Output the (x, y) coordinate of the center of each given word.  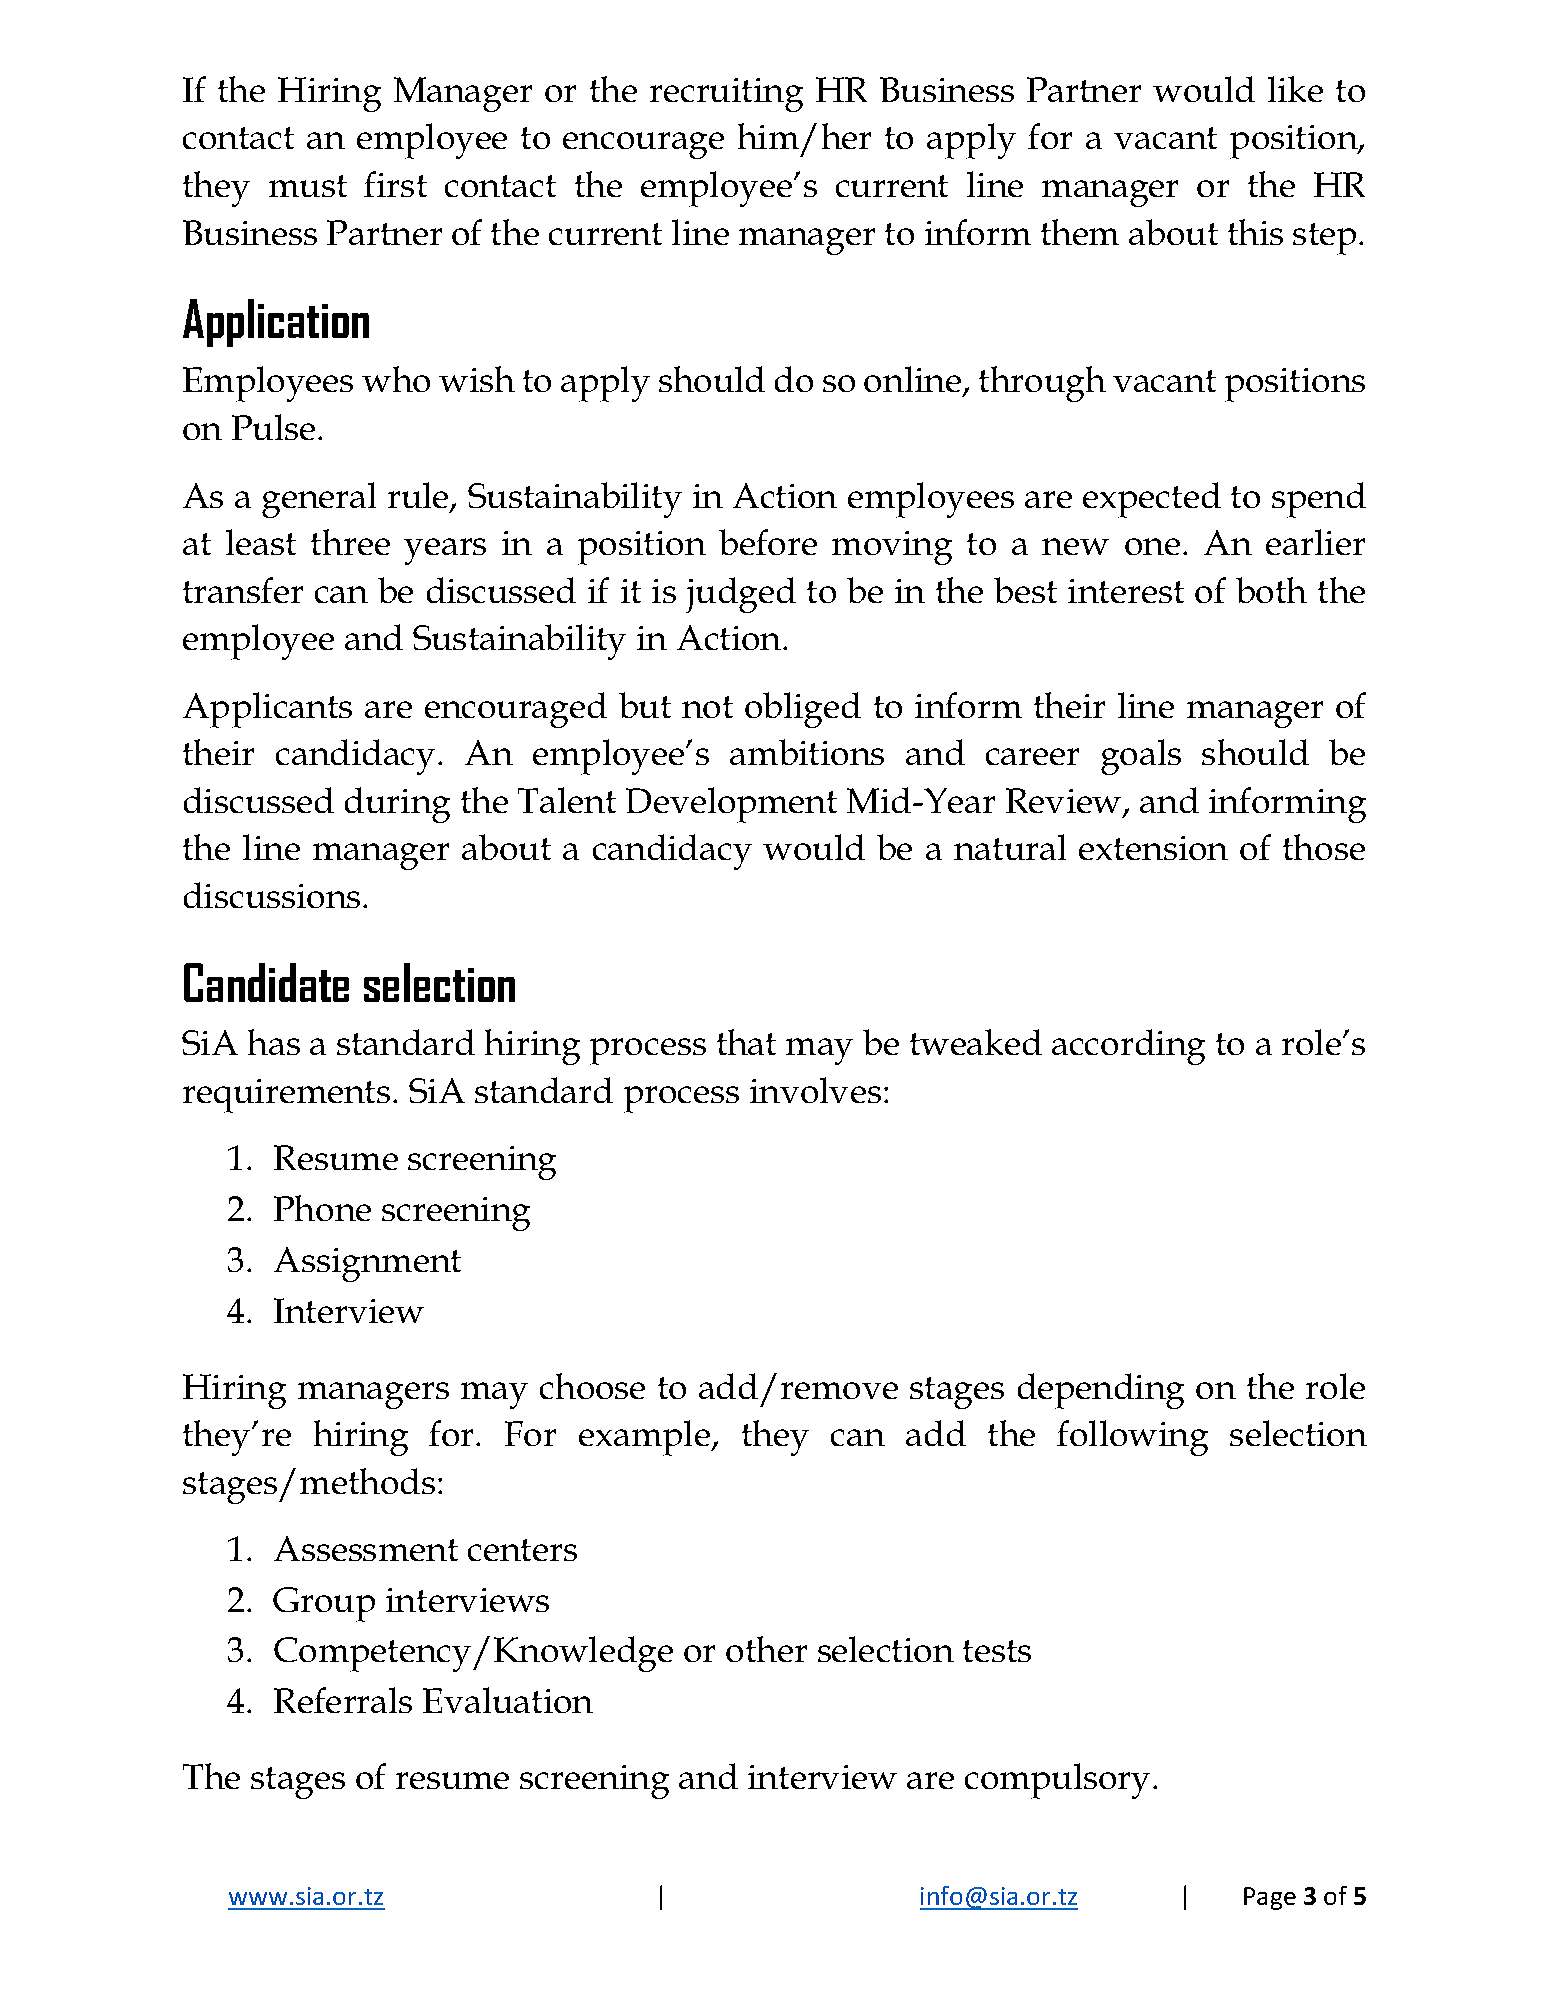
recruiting (726, 95)
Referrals (343, 1700)
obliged (803, 710)
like (1295, 89)
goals (1141, 757)
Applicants (267, 710)
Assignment (367, 1264)
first (395, 184)
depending (1101, 1391)
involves (815, 1090)
